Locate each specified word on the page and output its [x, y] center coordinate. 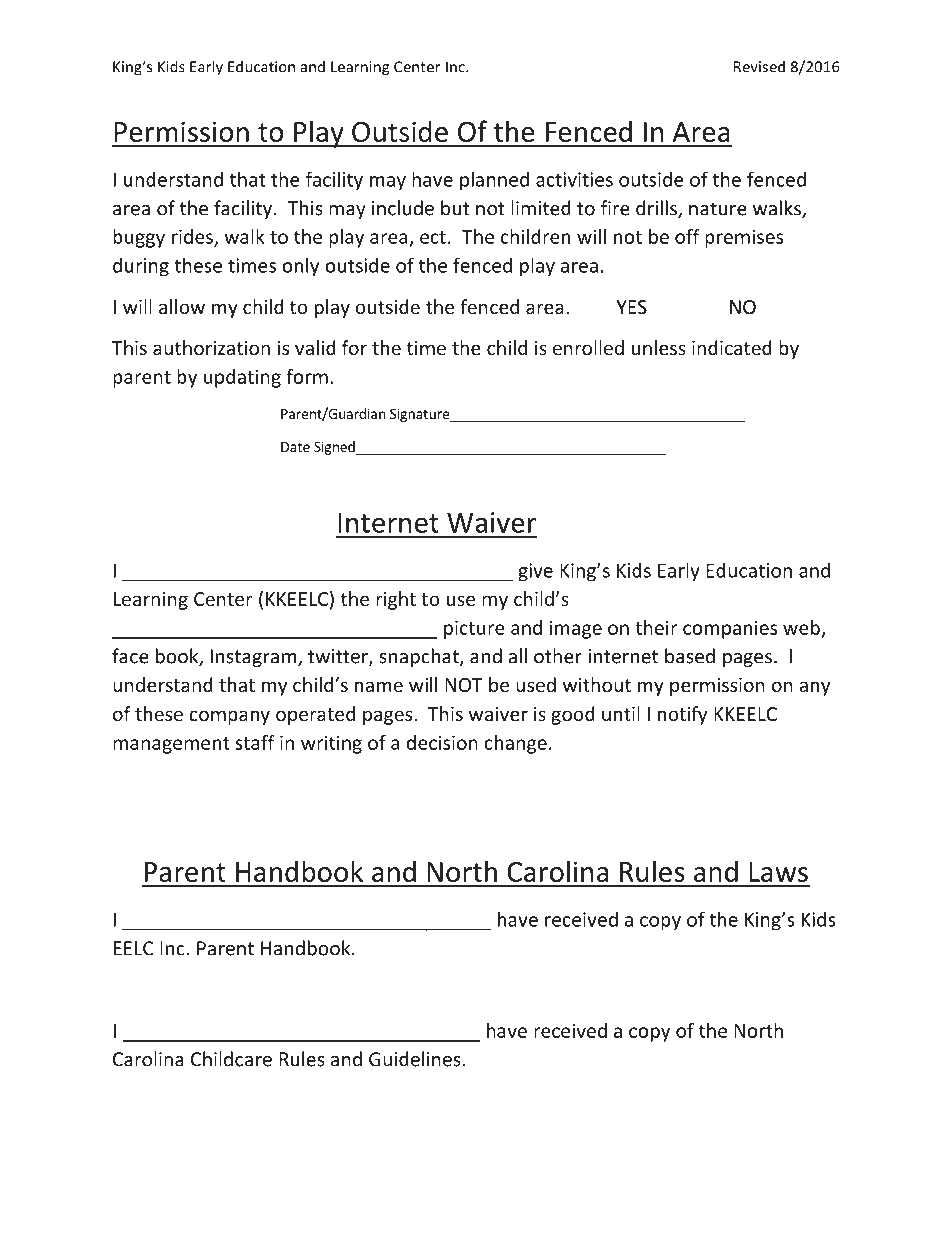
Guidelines [415, 1059]
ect [433, 237]
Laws [778, 872]
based [690, 656]
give [535, 572]
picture [474, 629]
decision [442, 742]
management [171, 745]
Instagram [255, 658]
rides [193, 237]
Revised [759, 66]
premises [744, 238]
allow [182, 306]
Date [295, 447]
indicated [732, 347]
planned [494, 181]
